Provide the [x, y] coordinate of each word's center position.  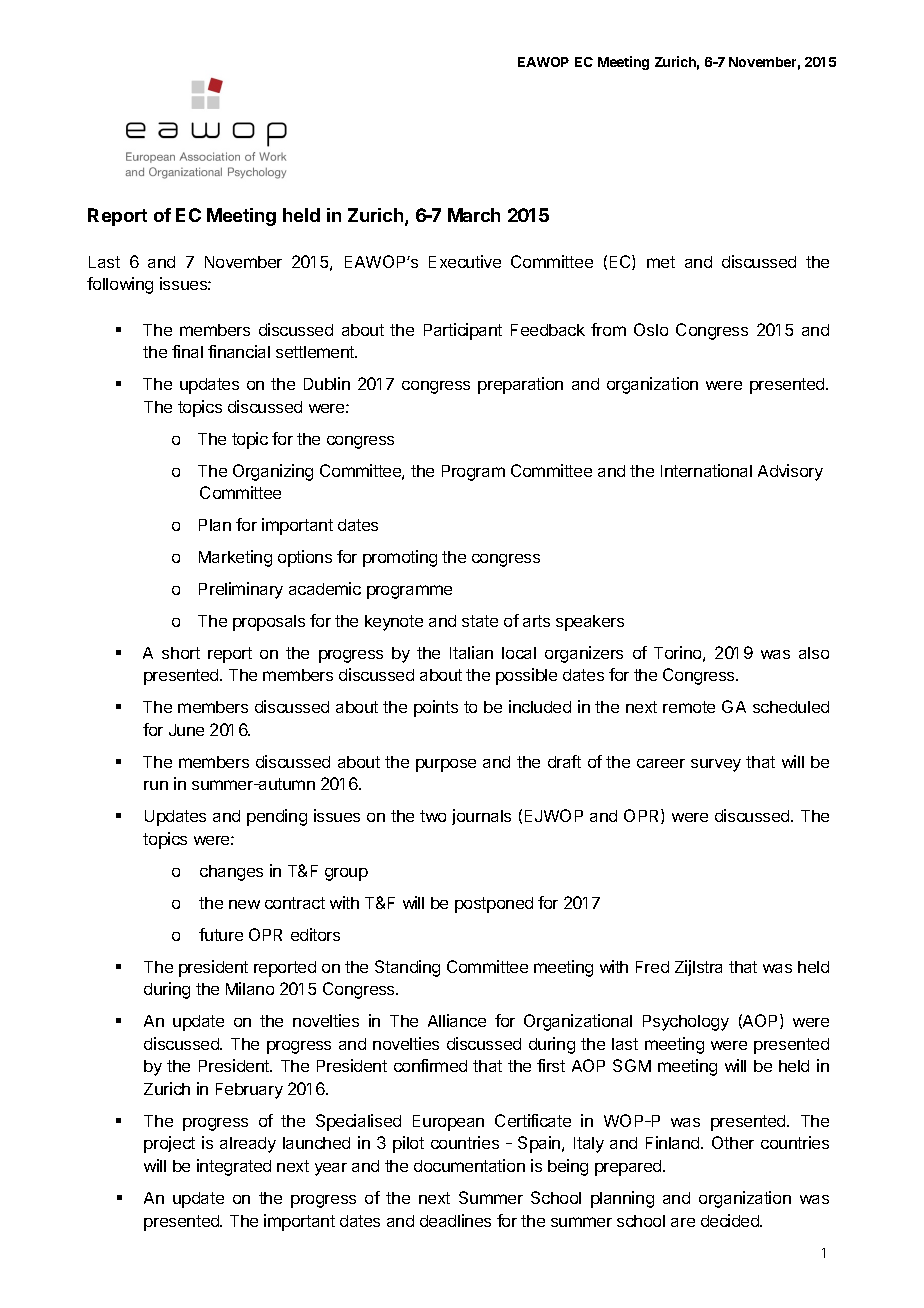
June [186, 730]
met [661, 262]
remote [689, 707]
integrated [234, 1167]
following [120, 285]
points [436, 708]
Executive [465, 261]
